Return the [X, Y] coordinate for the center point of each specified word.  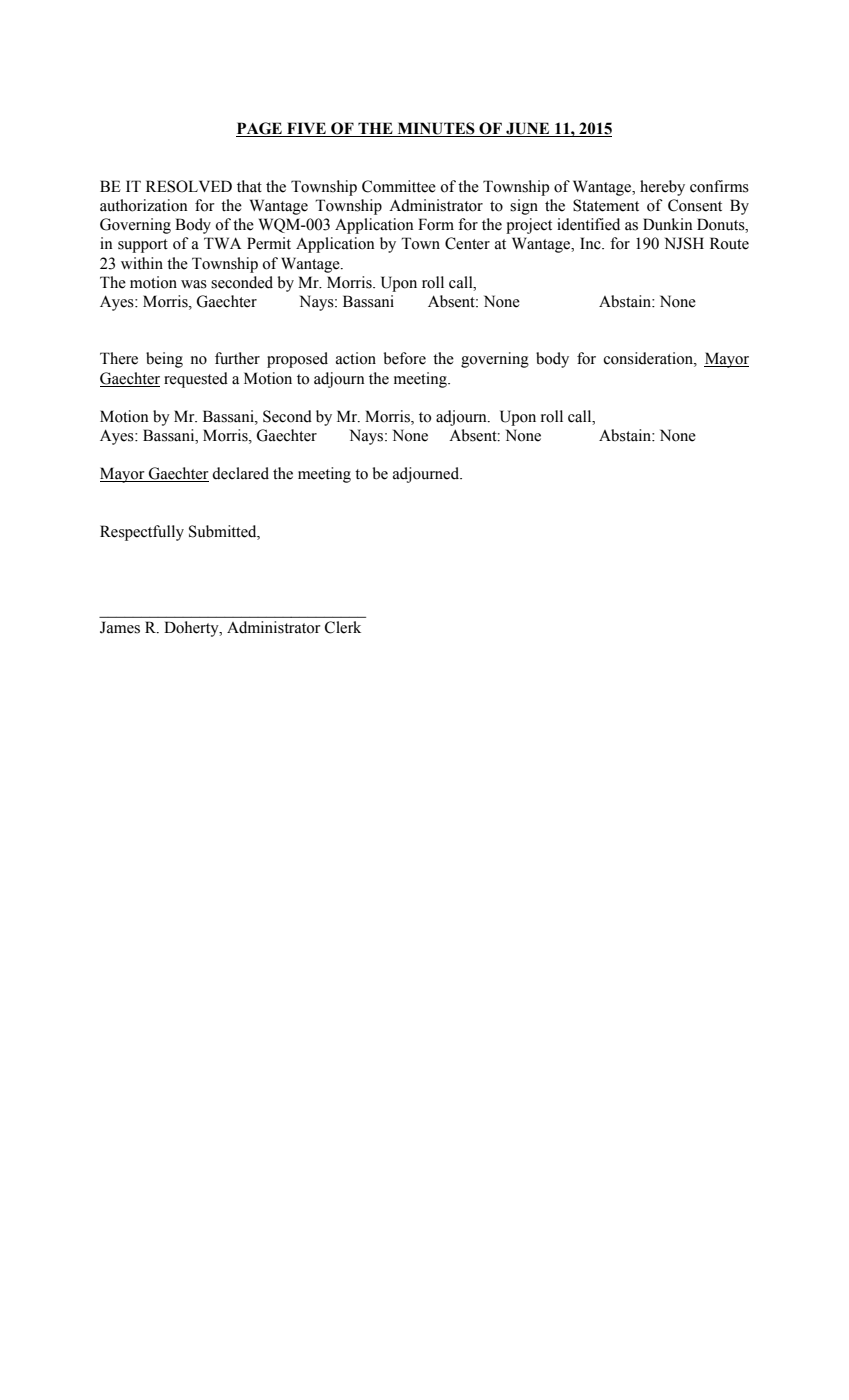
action [356, 358]
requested [196, 380]
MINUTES [436, 129]
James [120, 627]
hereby [662, 188]
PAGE [260, 129]
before [404, 358]
